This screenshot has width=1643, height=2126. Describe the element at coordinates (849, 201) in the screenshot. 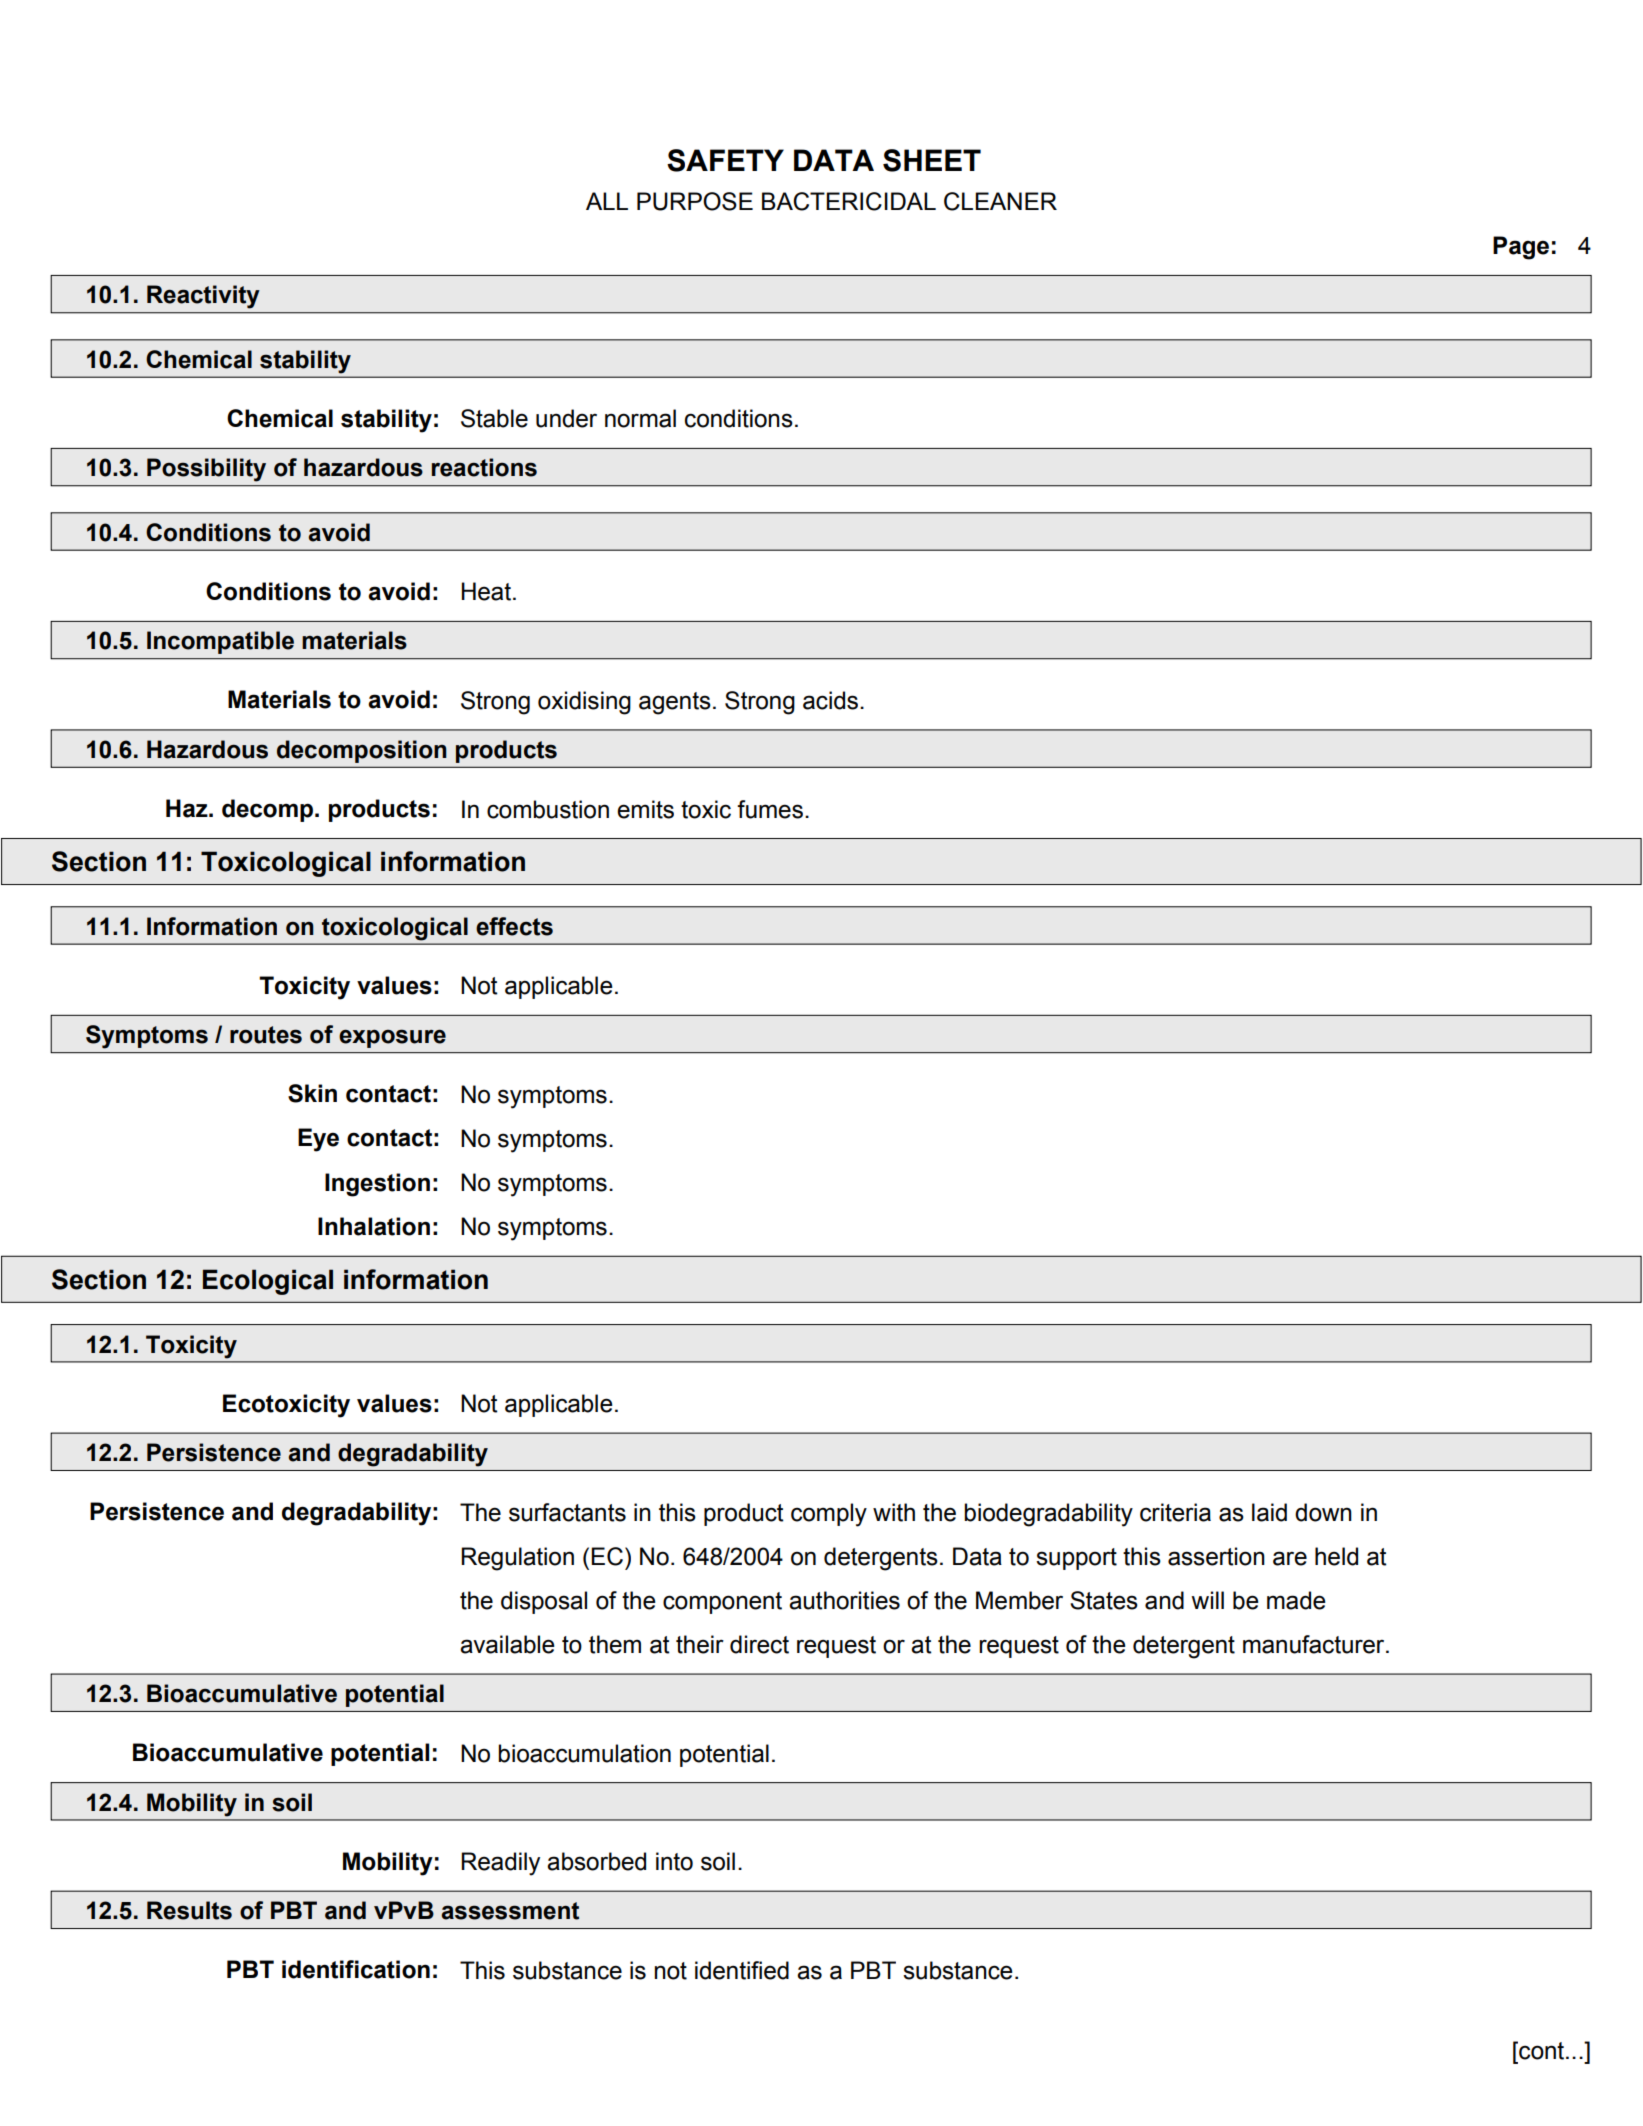

I see `BACTERICIDAL` at that location.
